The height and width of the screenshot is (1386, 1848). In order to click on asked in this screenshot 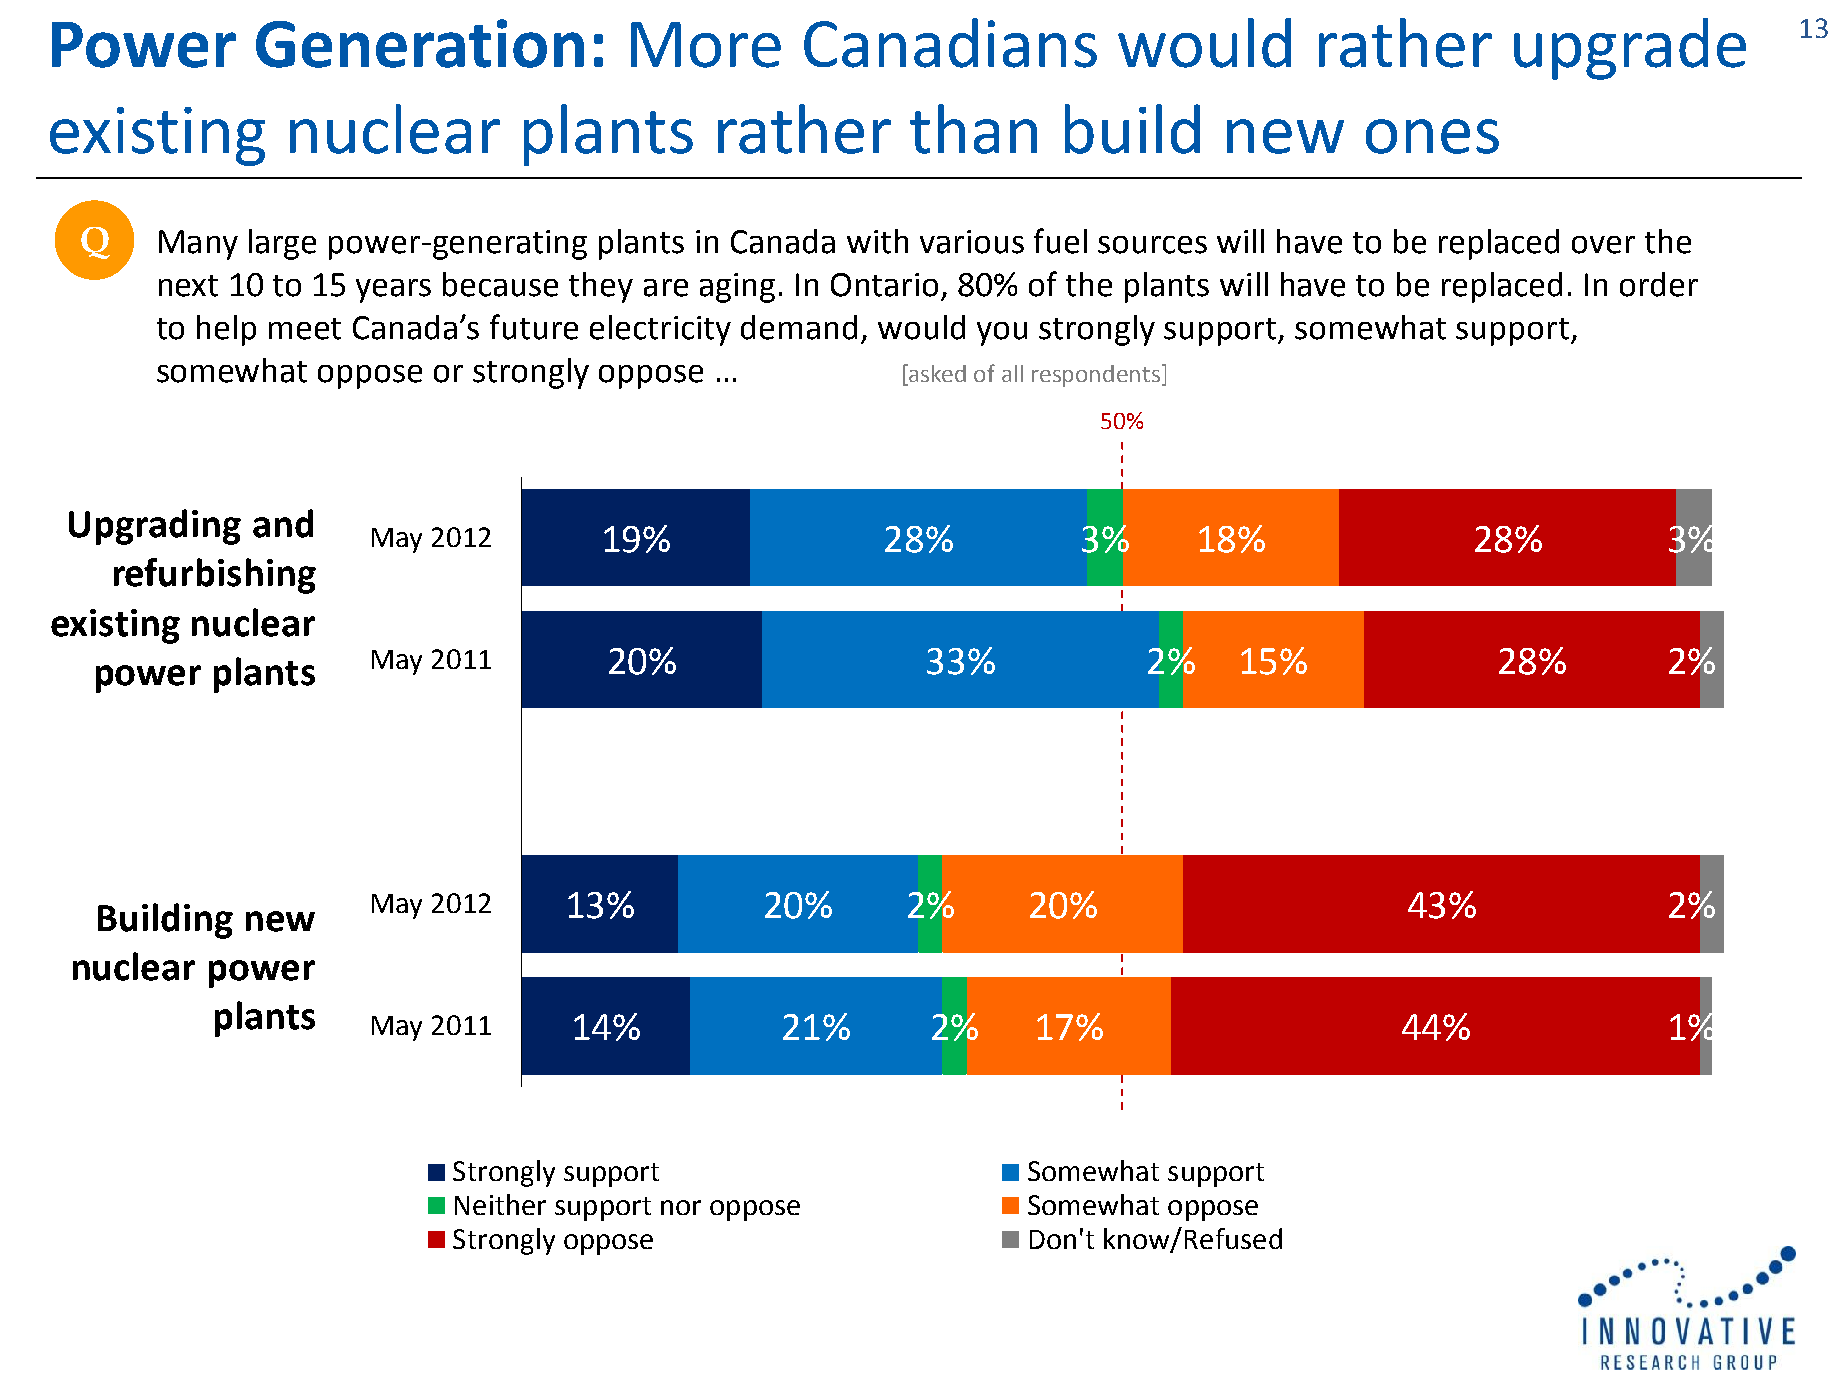, I will do `click(936, 374)`.
